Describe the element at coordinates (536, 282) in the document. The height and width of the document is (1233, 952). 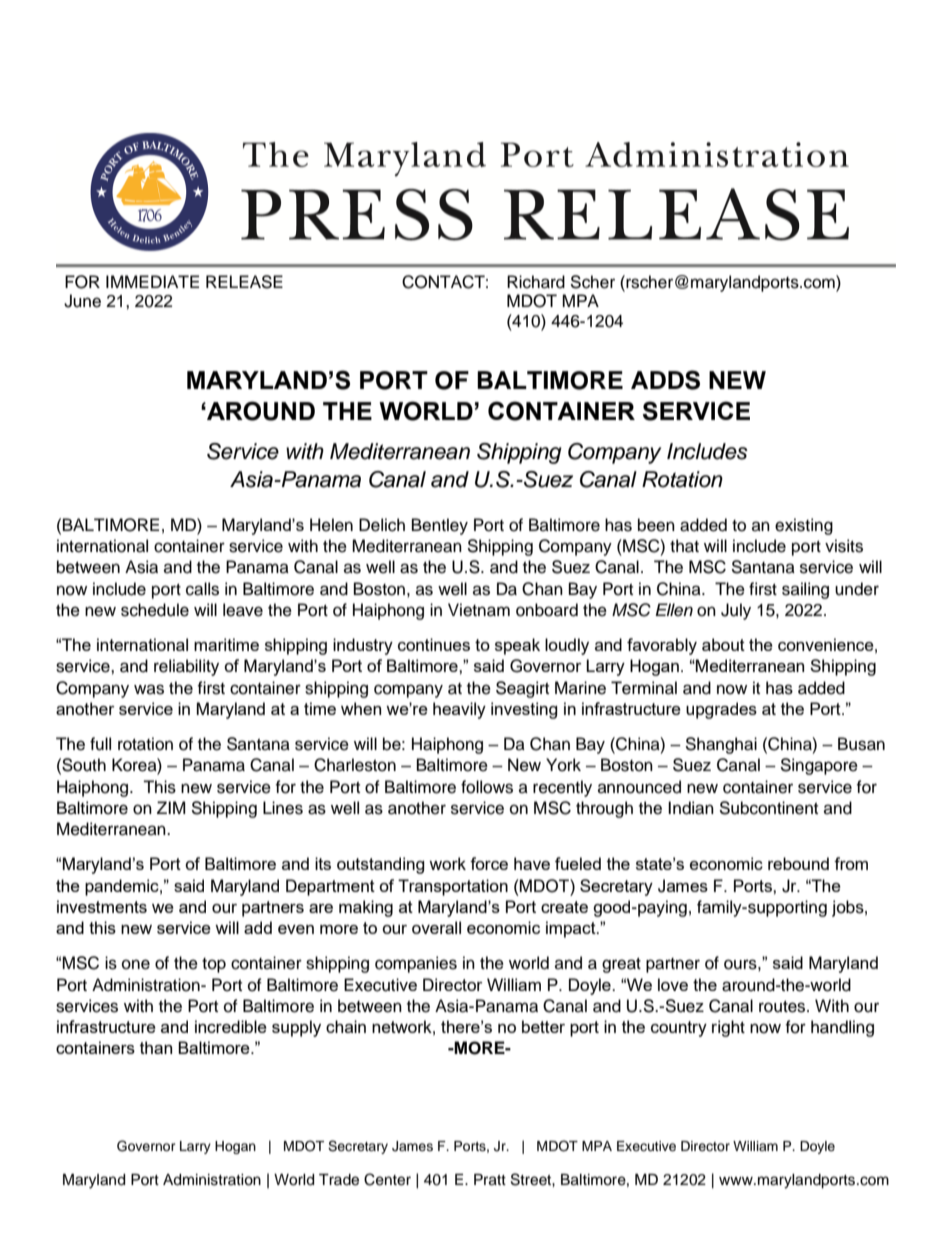
I see `Richard` at that location.
